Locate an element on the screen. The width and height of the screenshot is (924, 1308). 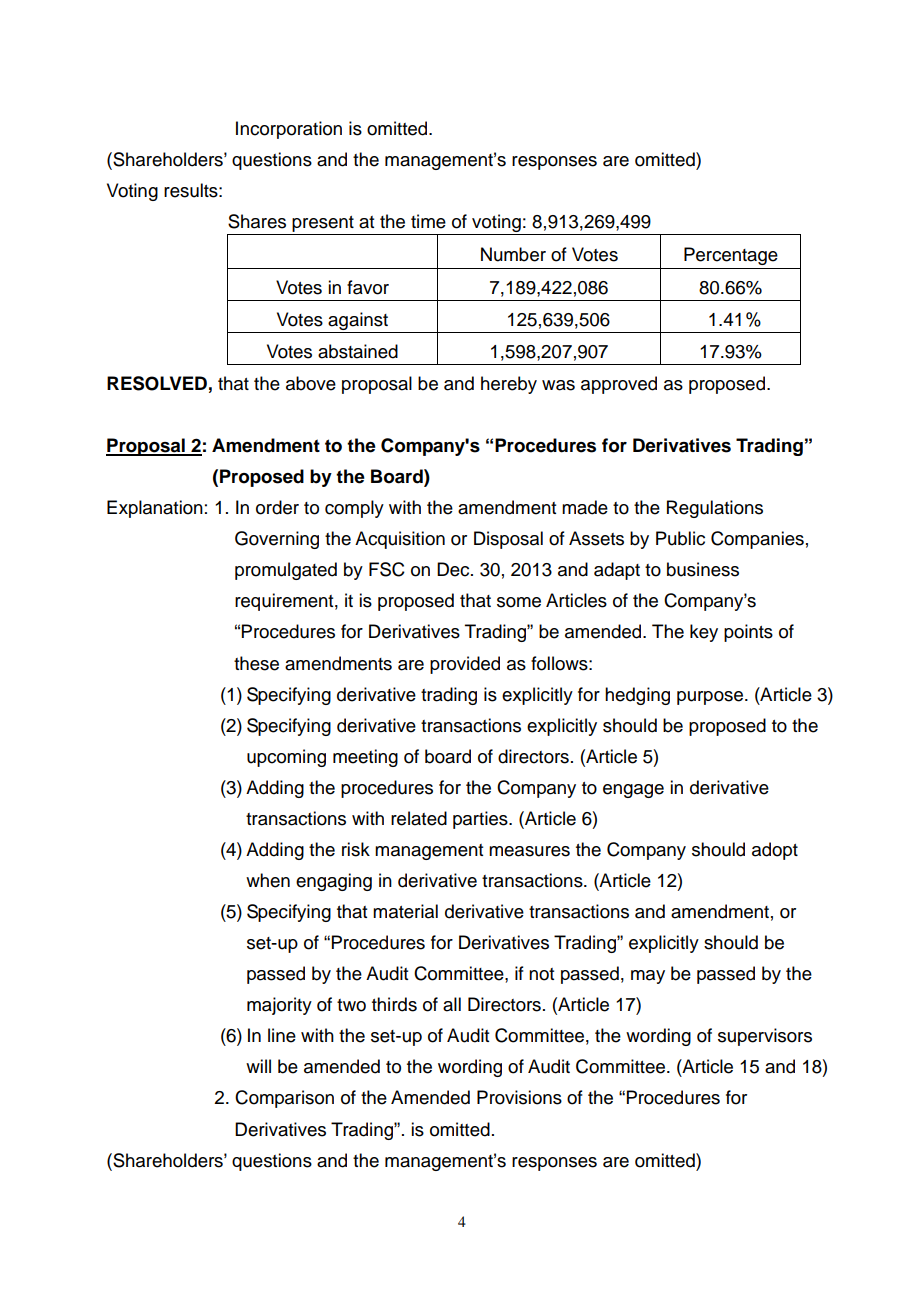
will is located at coordinates (258, 1066).
